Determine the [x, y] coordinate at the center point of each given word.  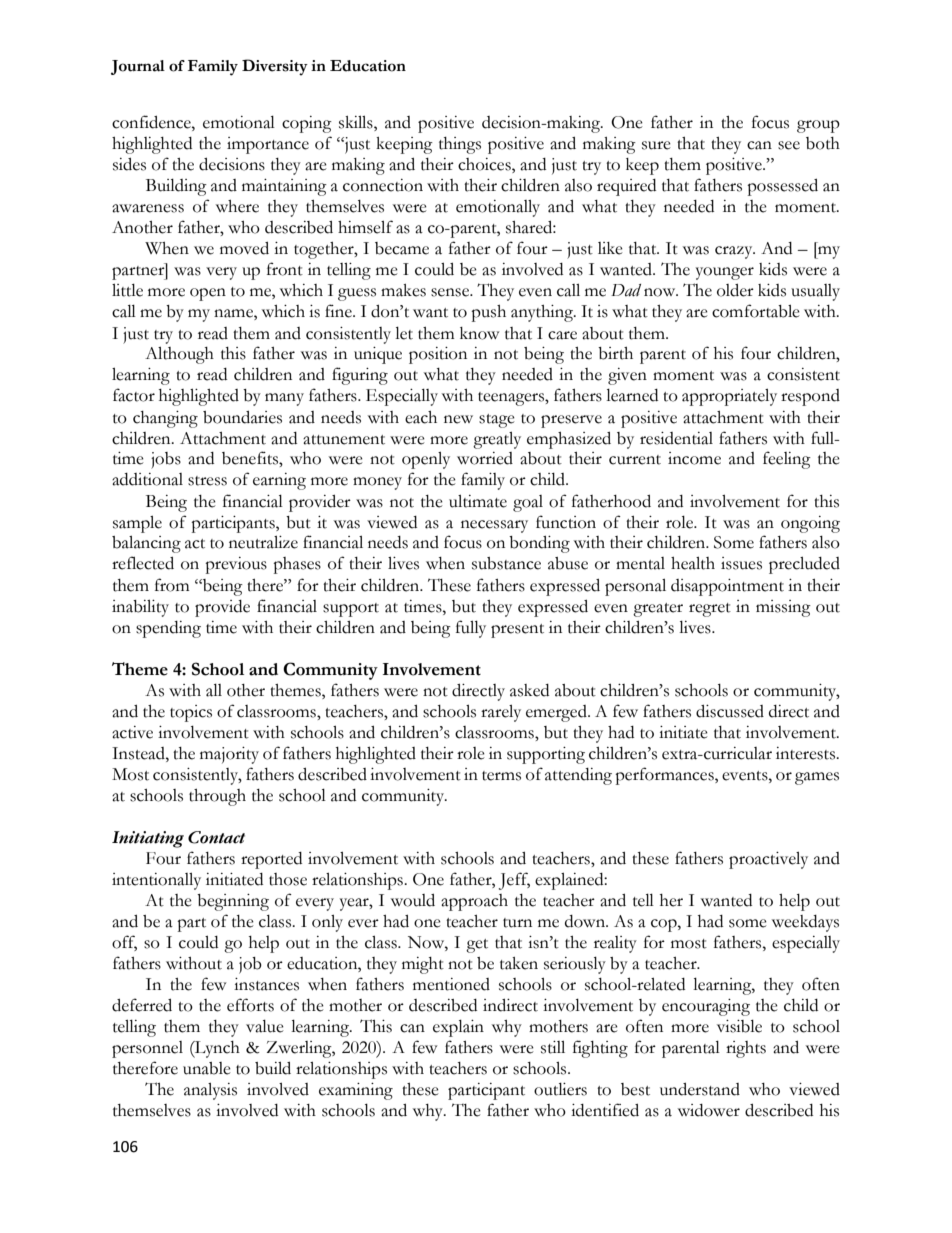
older [735, 290]
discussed [730, 711]
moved [244, 248]
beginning [233, 902]
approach [474, 902]
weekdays [805, 923]
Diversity [275, 67]
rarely [501, 713]
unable [207, 1068]
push [488, 313]
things [460, 145]
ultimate [478, 501]
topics [191, 713]
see [789, 145]
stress [207, 481]
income [694, 458]
